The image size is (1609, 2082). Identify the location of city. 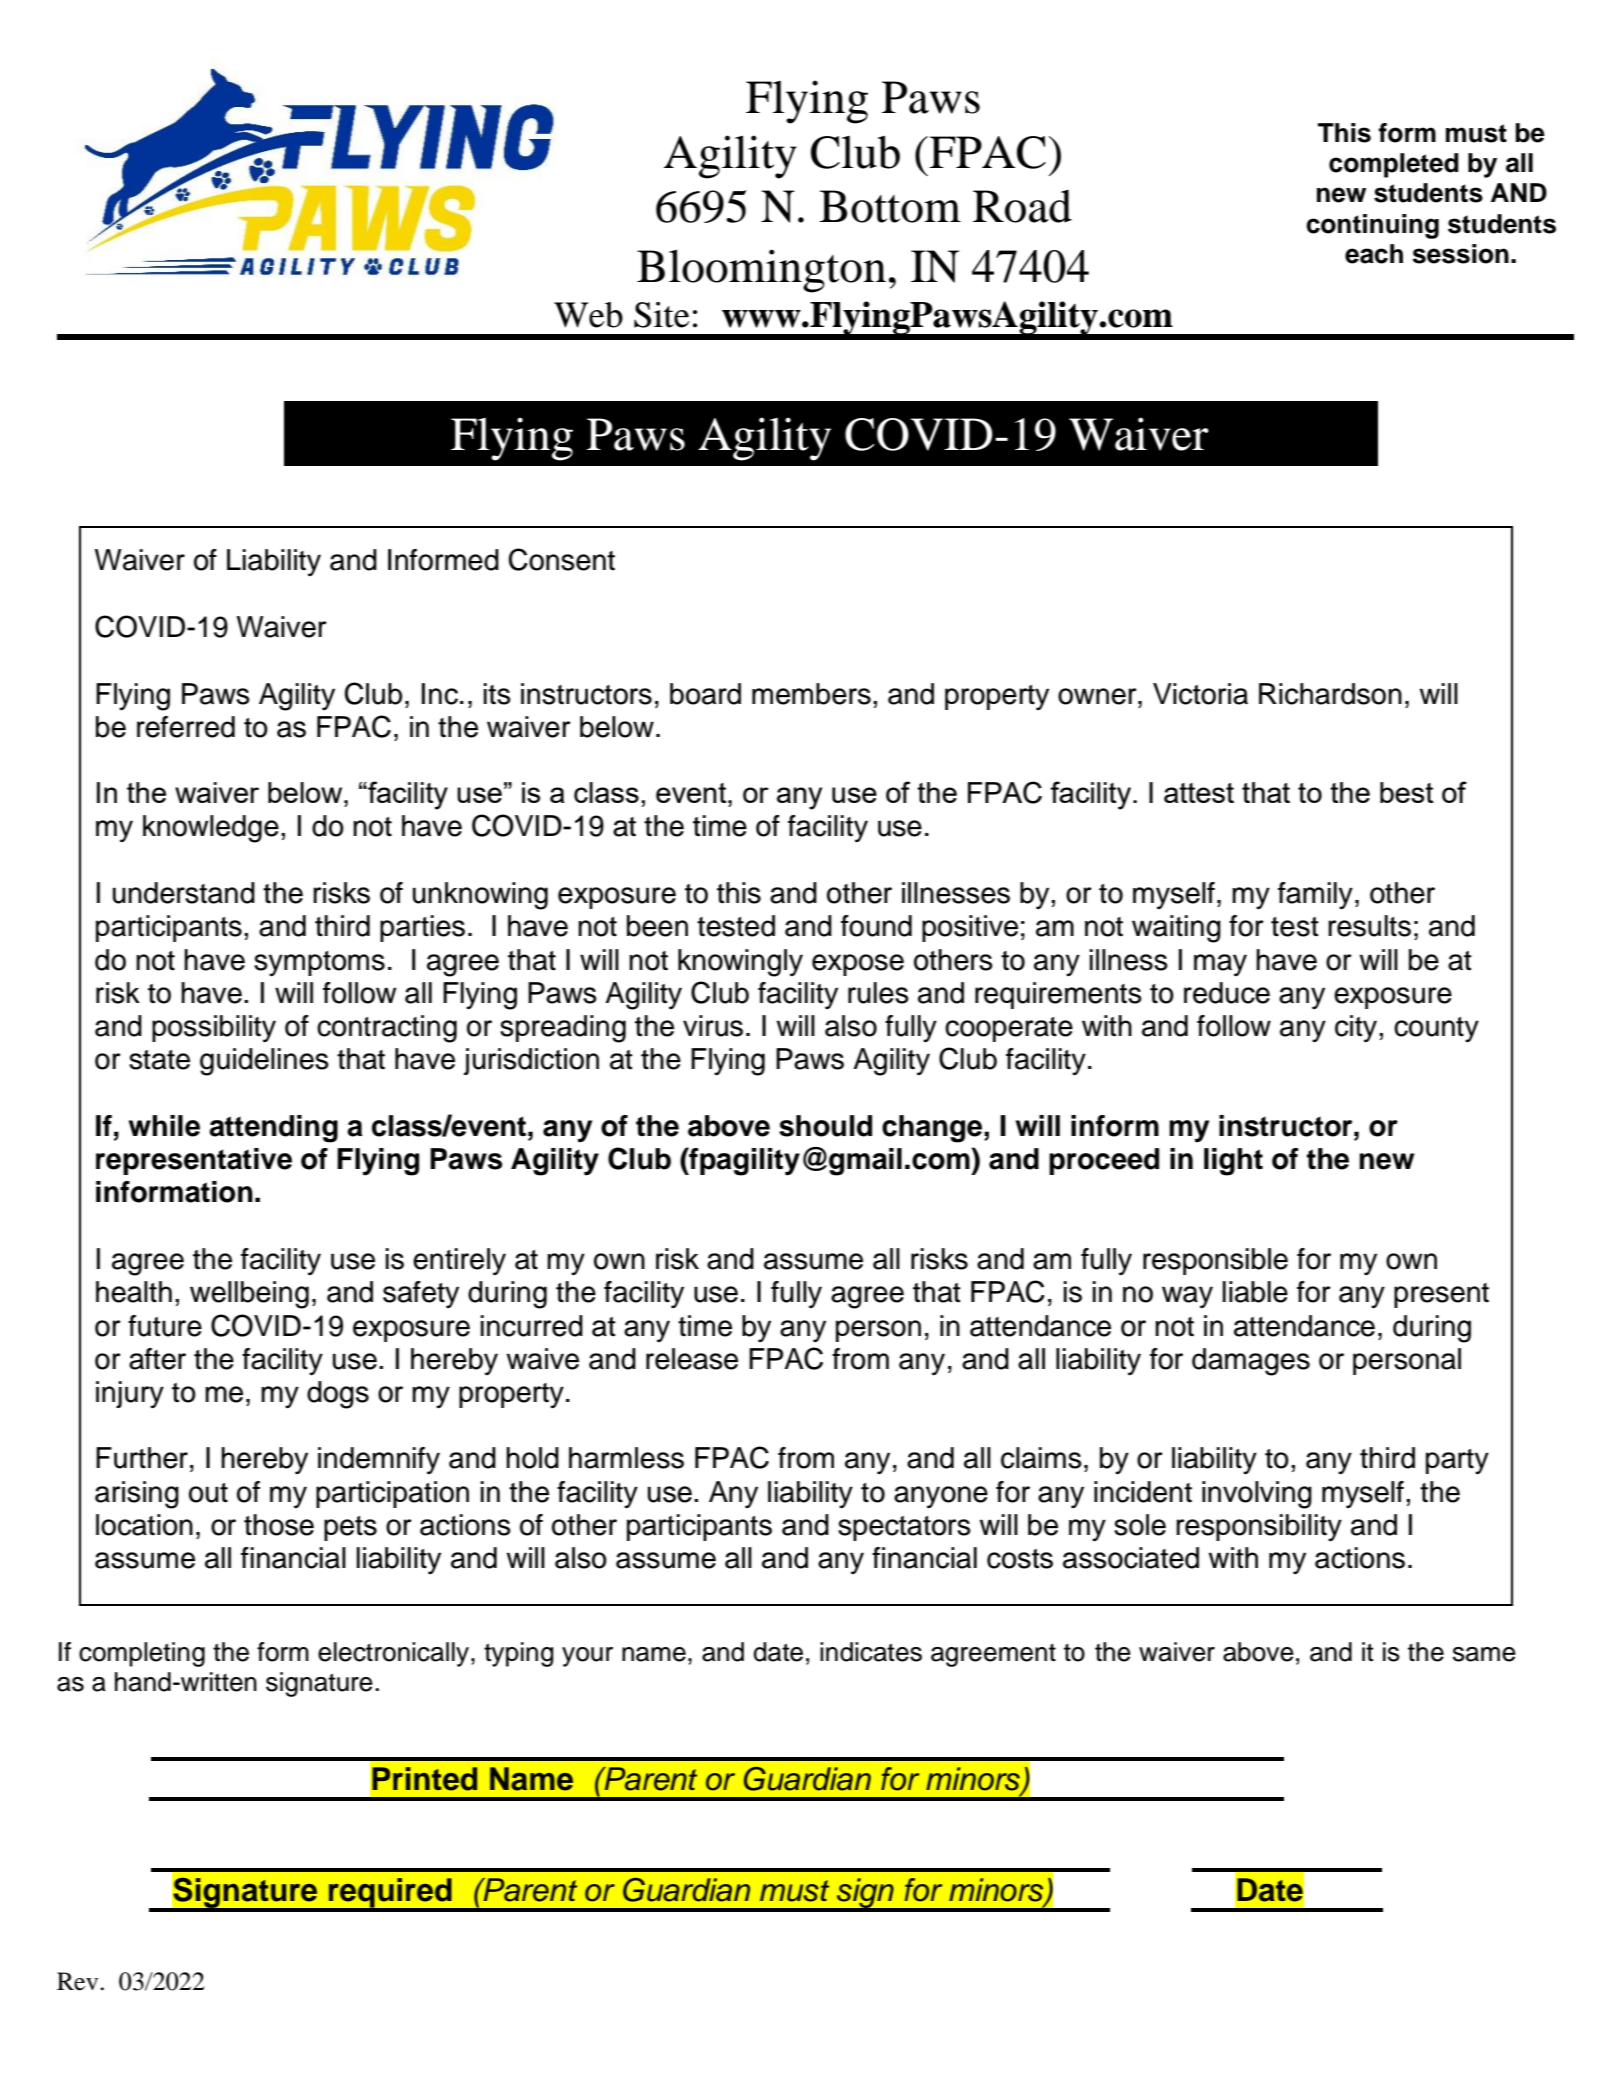
(1356, 1029).
